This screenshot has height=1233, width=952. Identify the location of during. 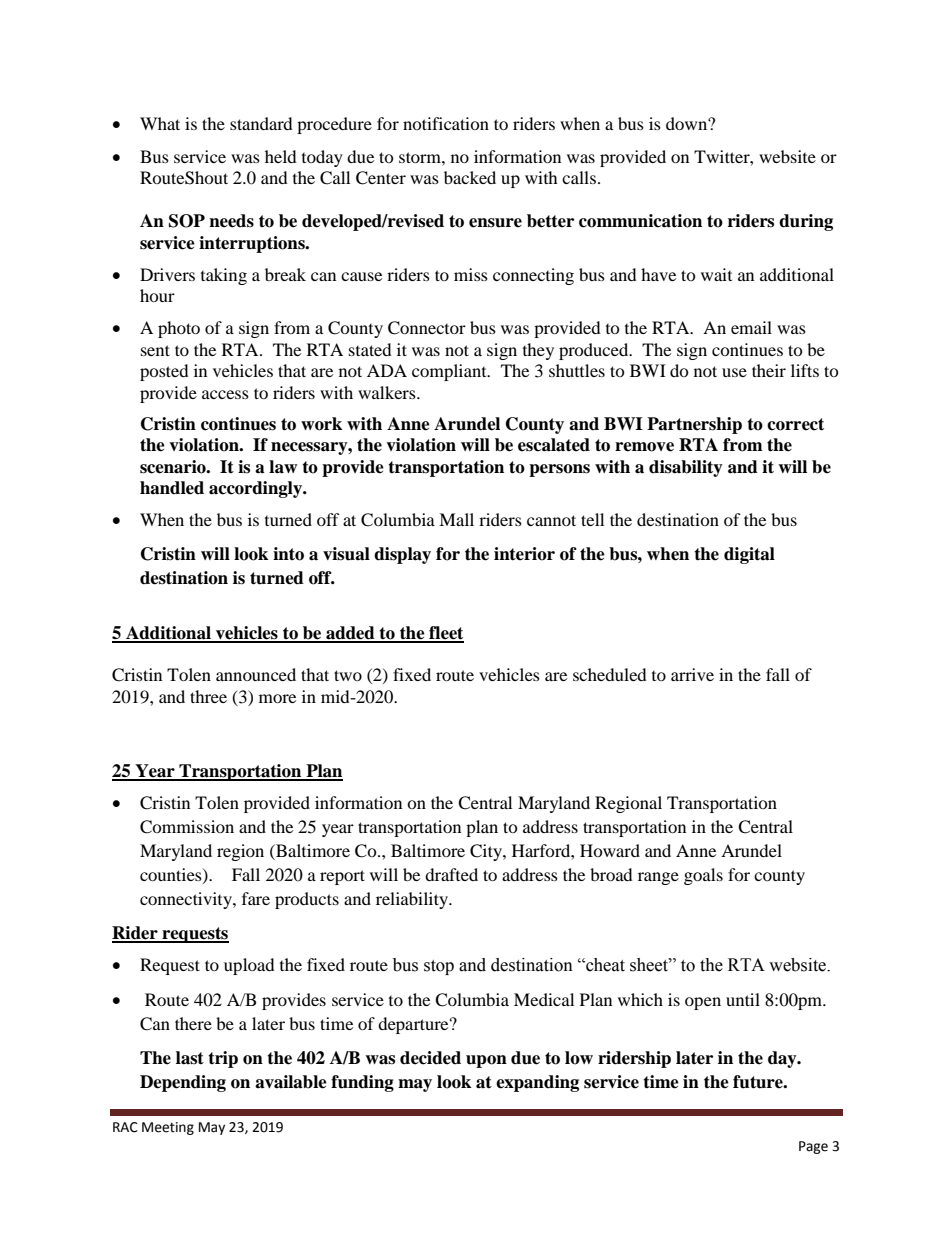
(806, 222).
